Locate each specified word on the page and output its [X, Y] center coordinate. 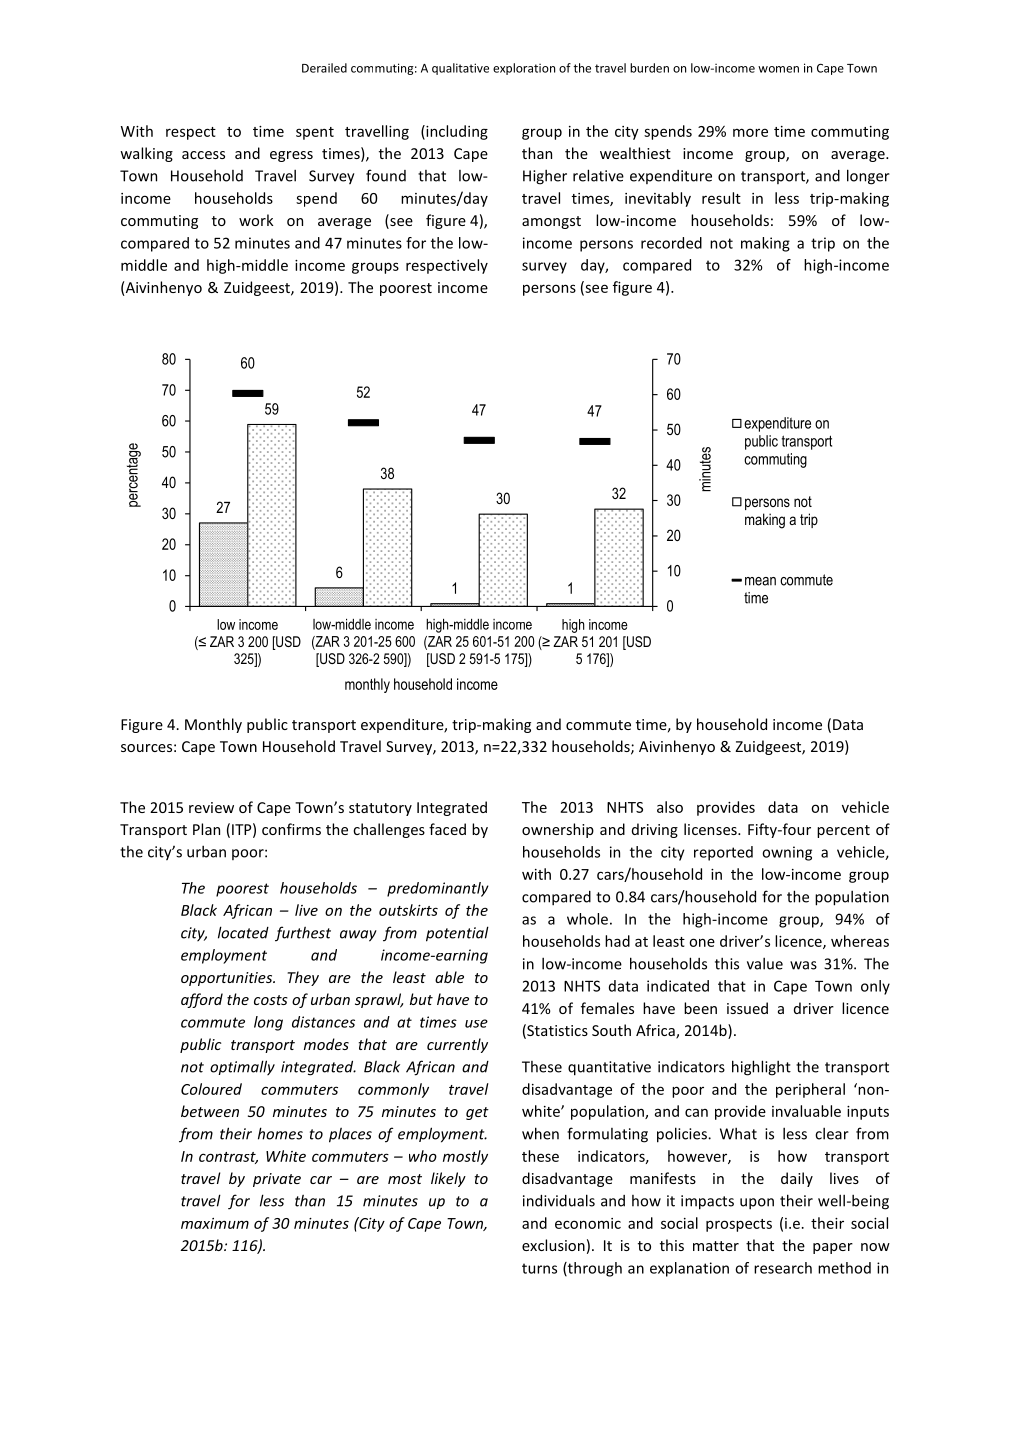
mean [760, 581]
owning [787, 853]
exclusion [553, 1245]
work [256, 220]
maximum [215, 1223]
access [203, 155]
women [778, 69]
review [211, 807]
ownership [558, 830]
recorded [671, 243]
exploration [524, 69]
